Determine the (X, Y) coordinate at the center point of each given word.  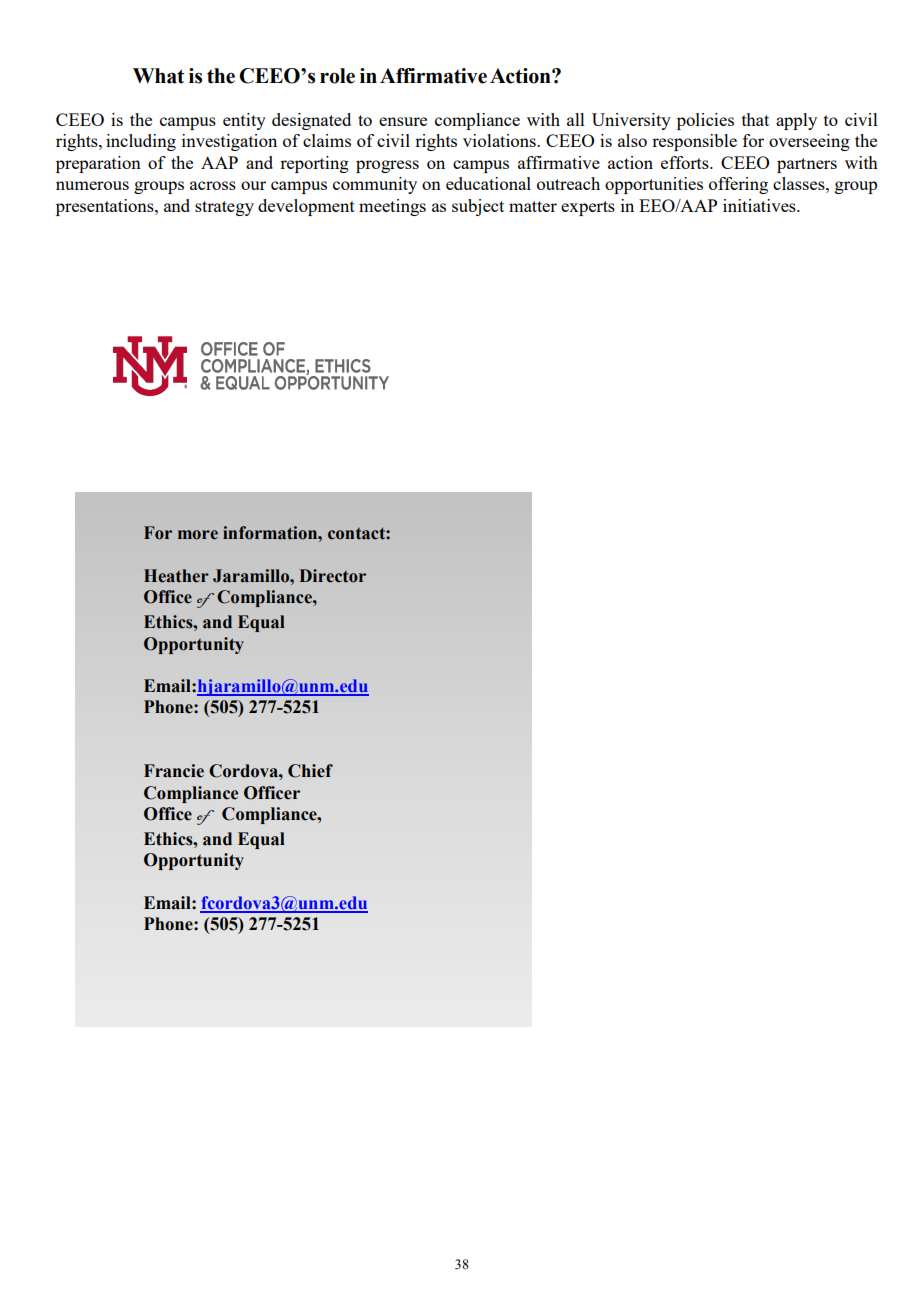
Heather (176, 576)
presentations (106, 207)
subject (478, 207)
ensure (403, 121)
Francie (174, 771)
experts (588, 208)
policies (705, 121)
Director (332, 576)
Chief (310, 771)
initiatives (760, 205)
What (158, 76)
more (198, 535)
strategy (224, 208)
